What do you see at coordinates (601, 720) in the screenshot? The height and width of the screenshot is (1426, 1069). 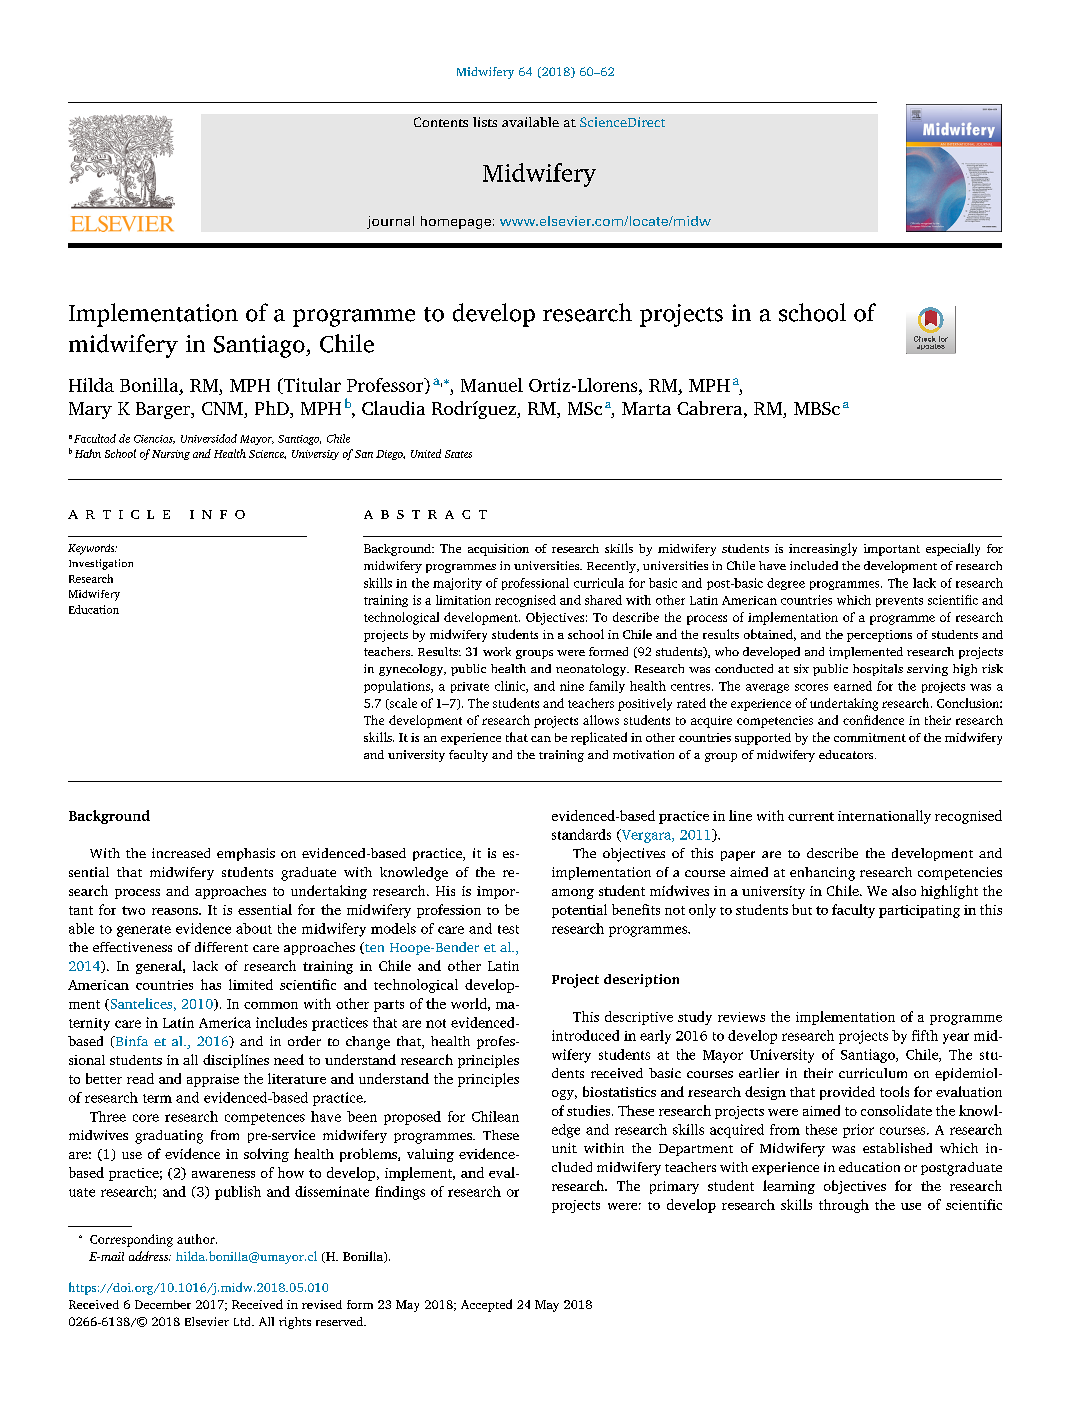 I see `allows` at bounding box center [601, 720].
